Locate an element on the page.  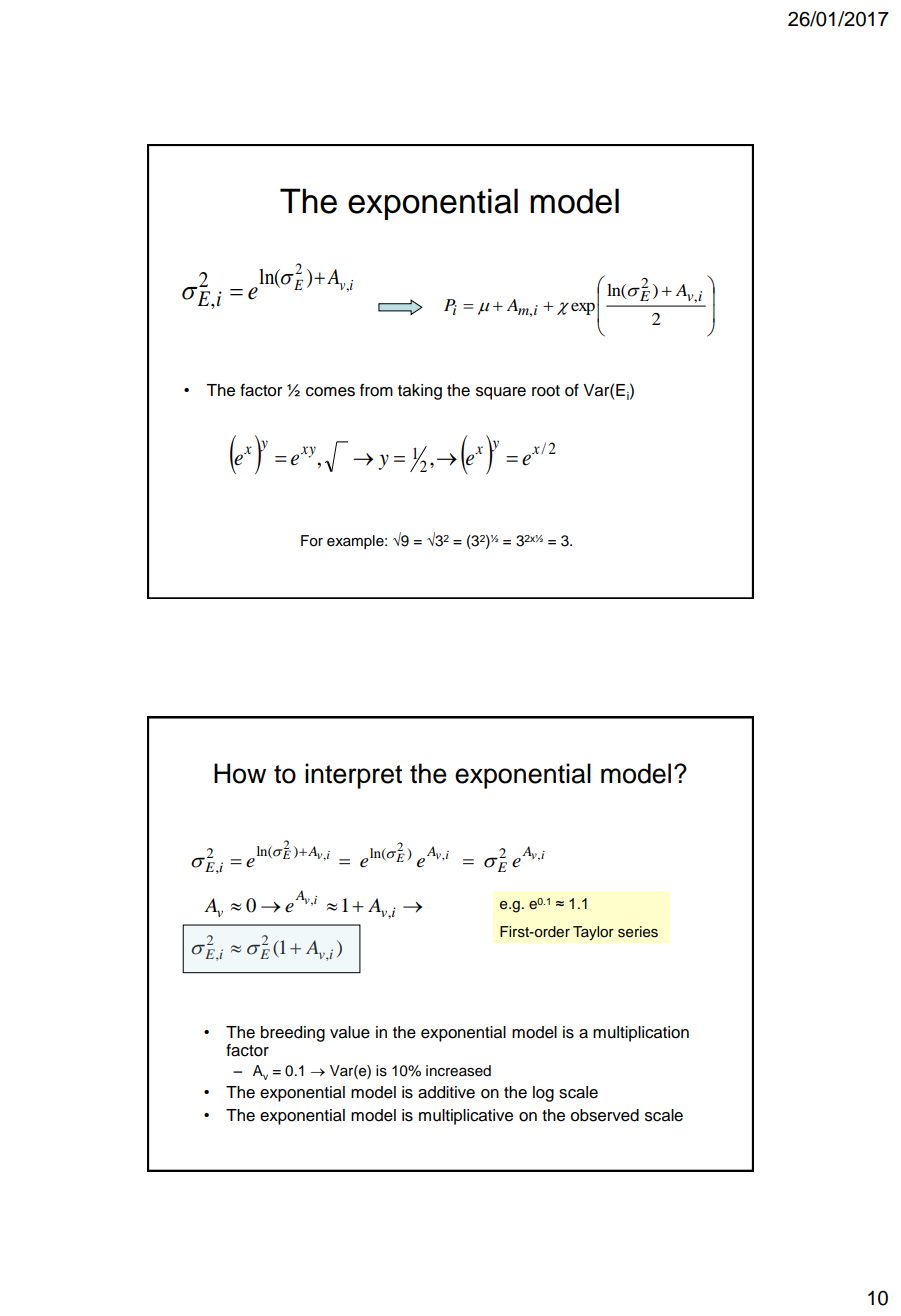
root is located at coordinates (546, 391).
